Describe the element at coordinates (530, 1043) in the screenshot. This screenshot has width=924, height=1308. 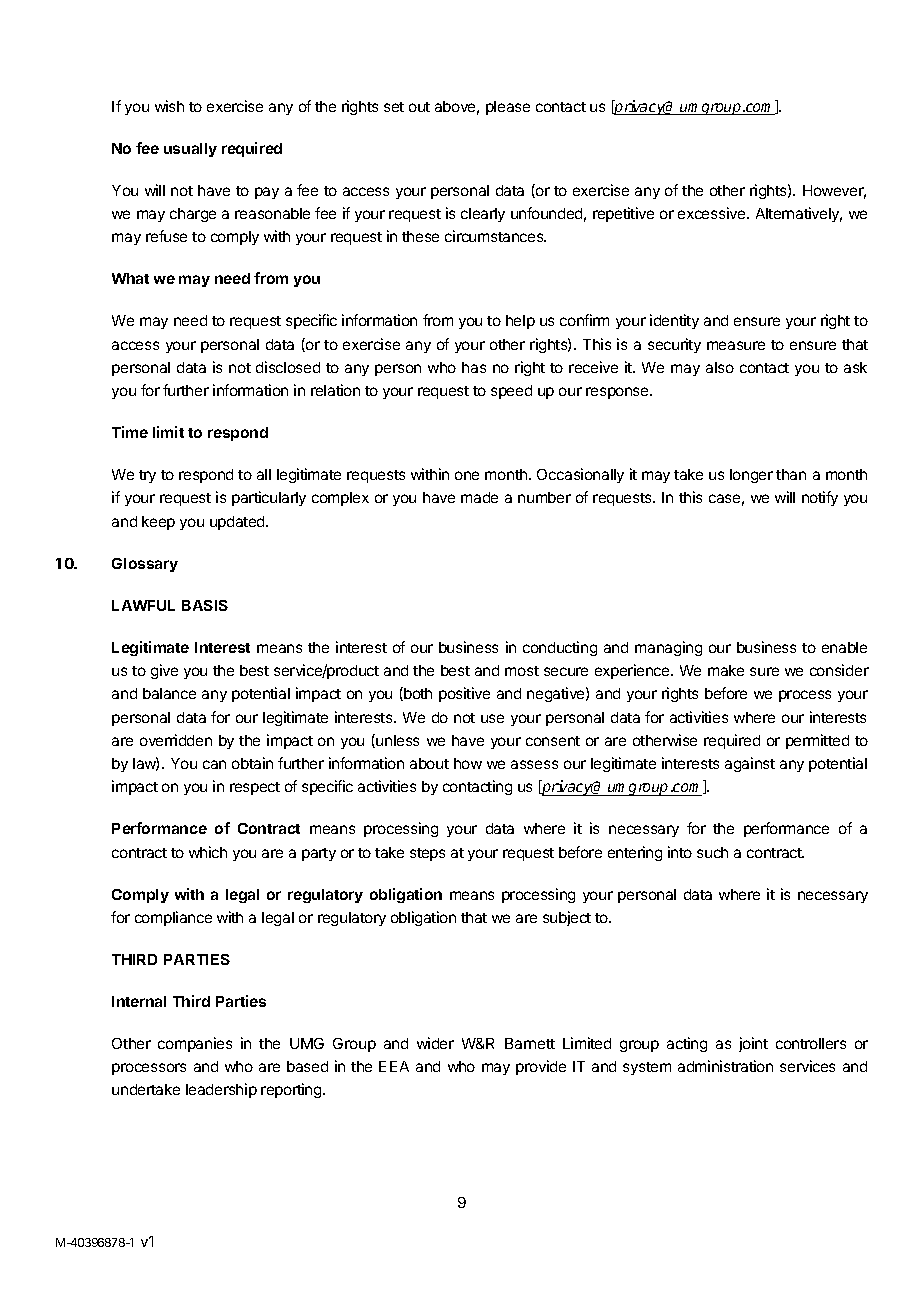
I see `Barnett` at that location.
